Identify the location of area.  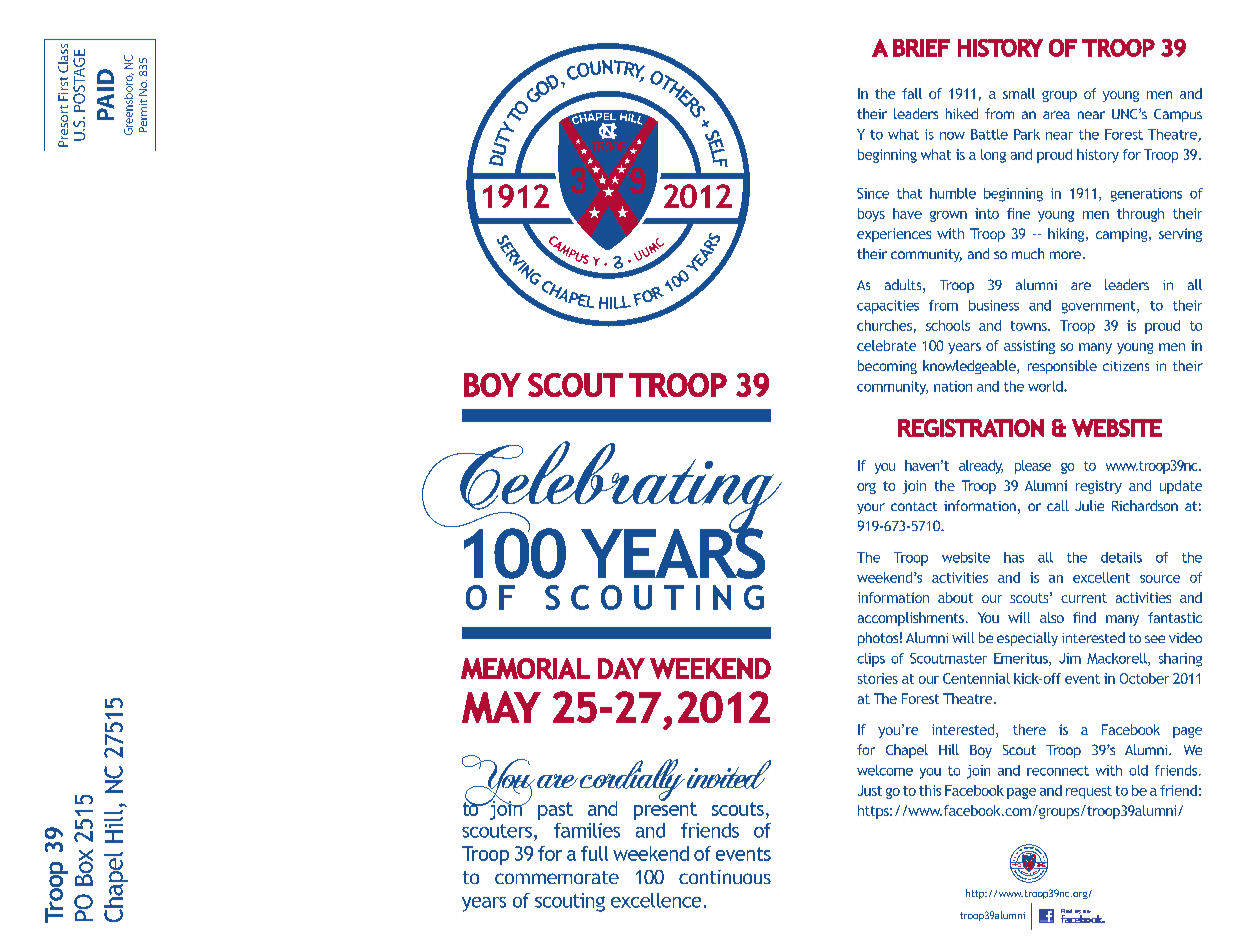
(1056, 115).
